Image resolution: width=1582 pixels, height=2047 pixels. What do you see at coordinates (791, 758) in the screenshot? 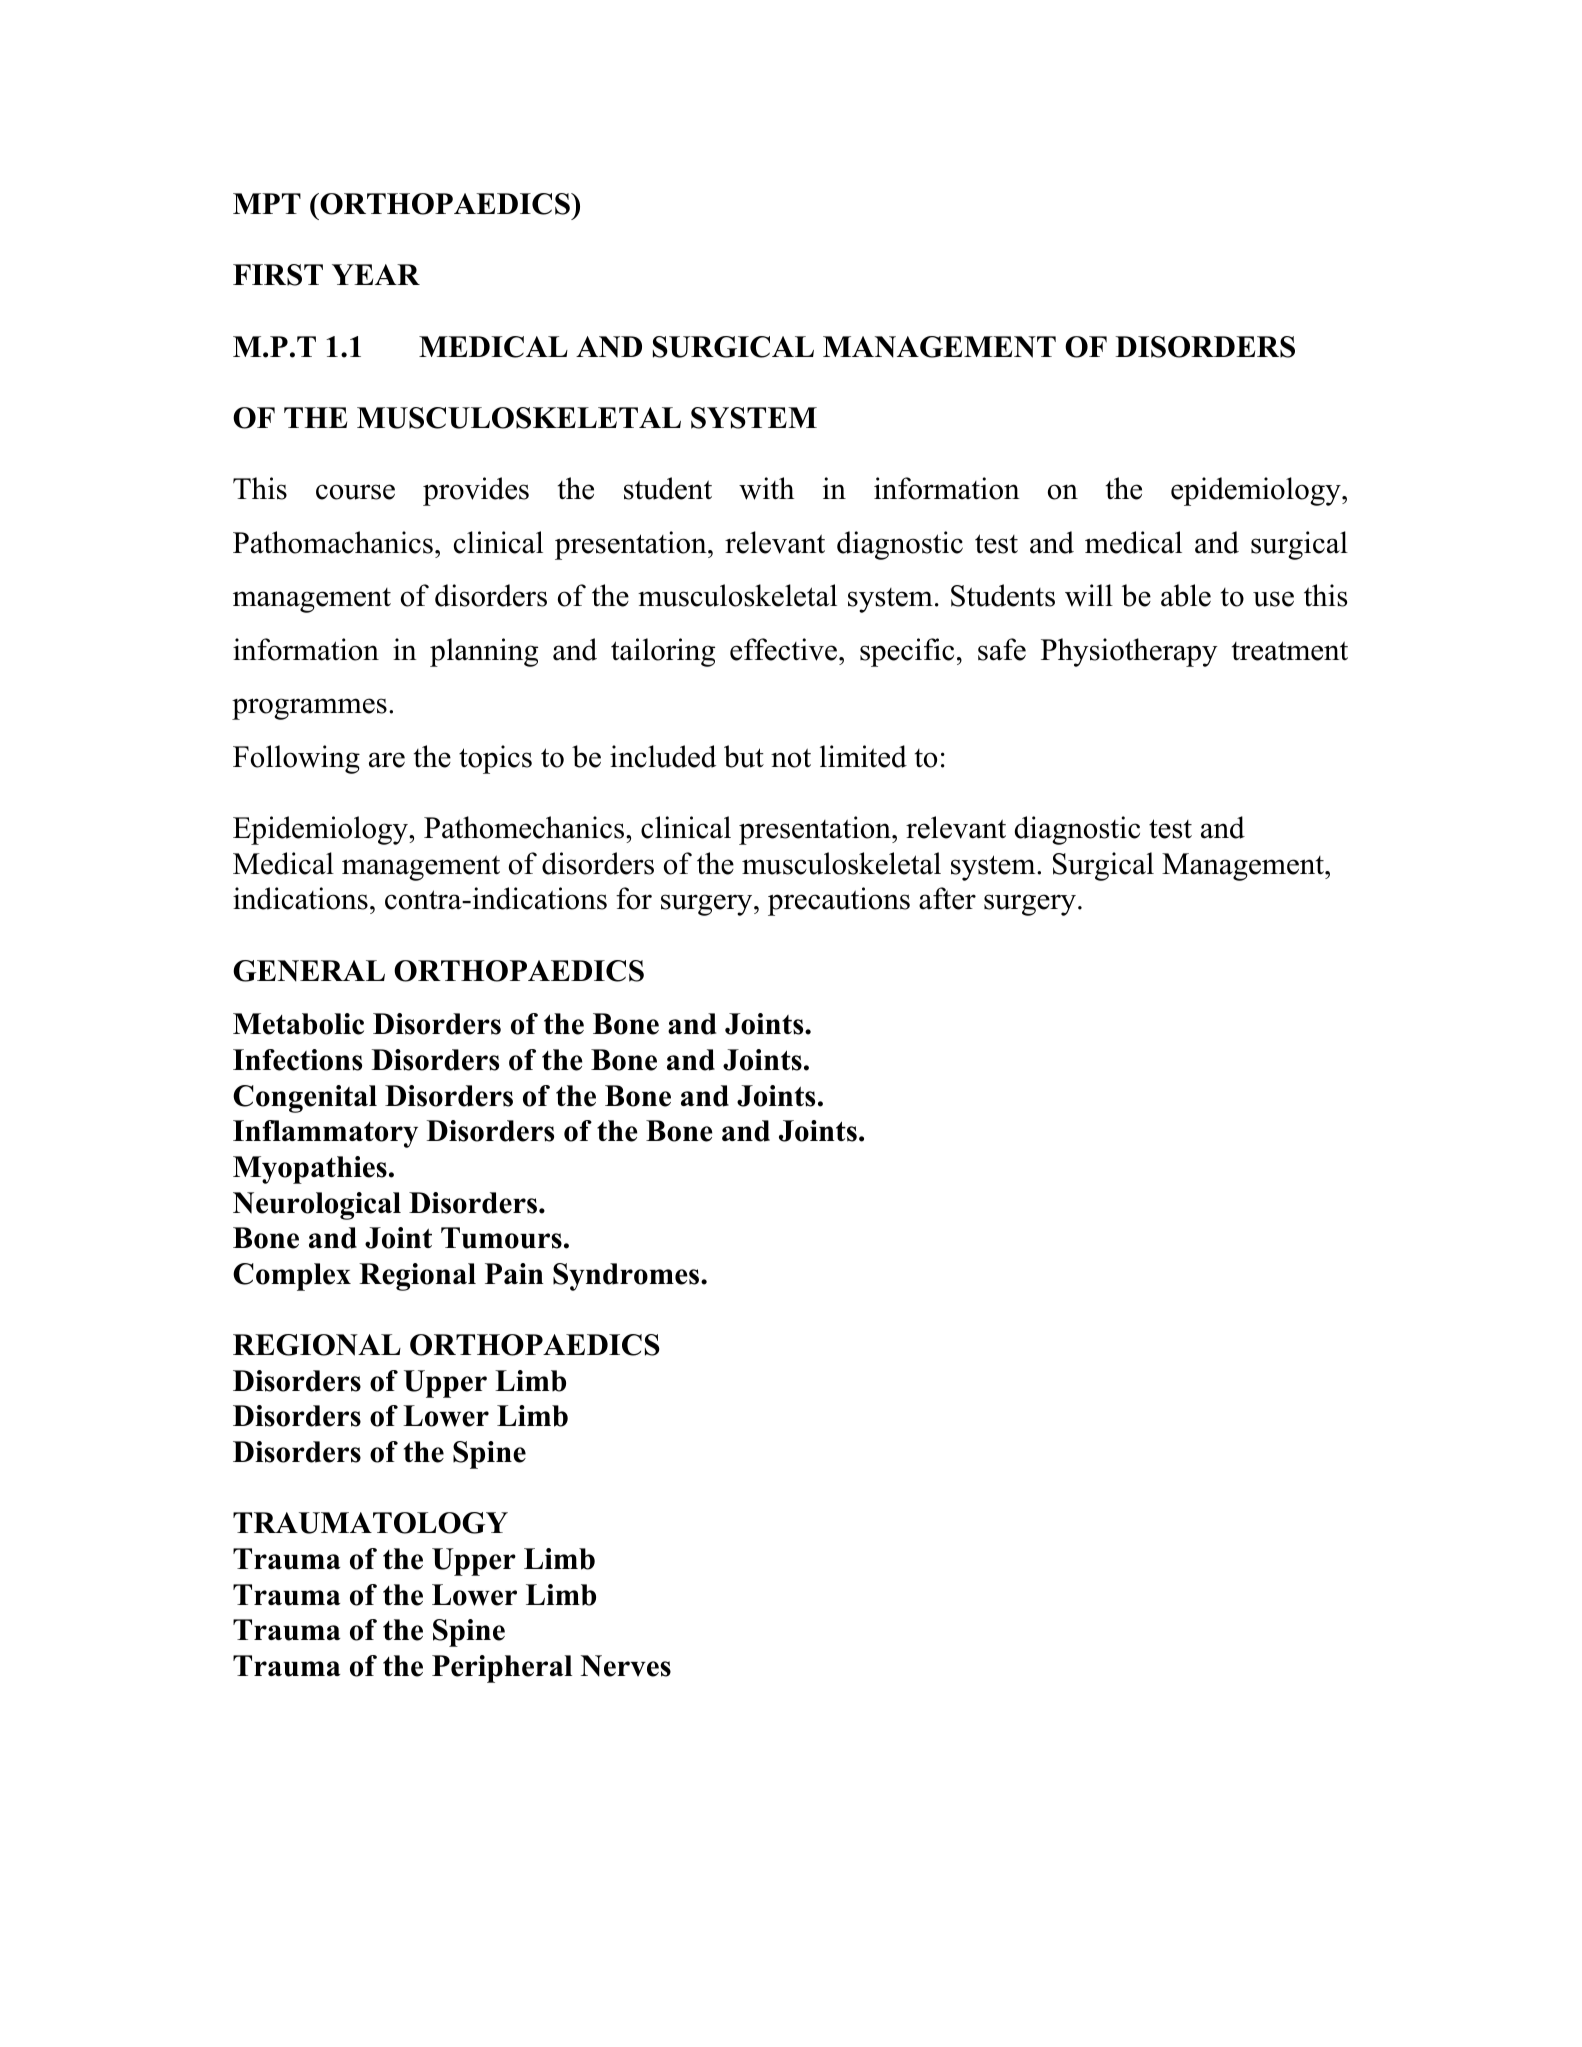
I see `not` at bounding box center [791, 758].
